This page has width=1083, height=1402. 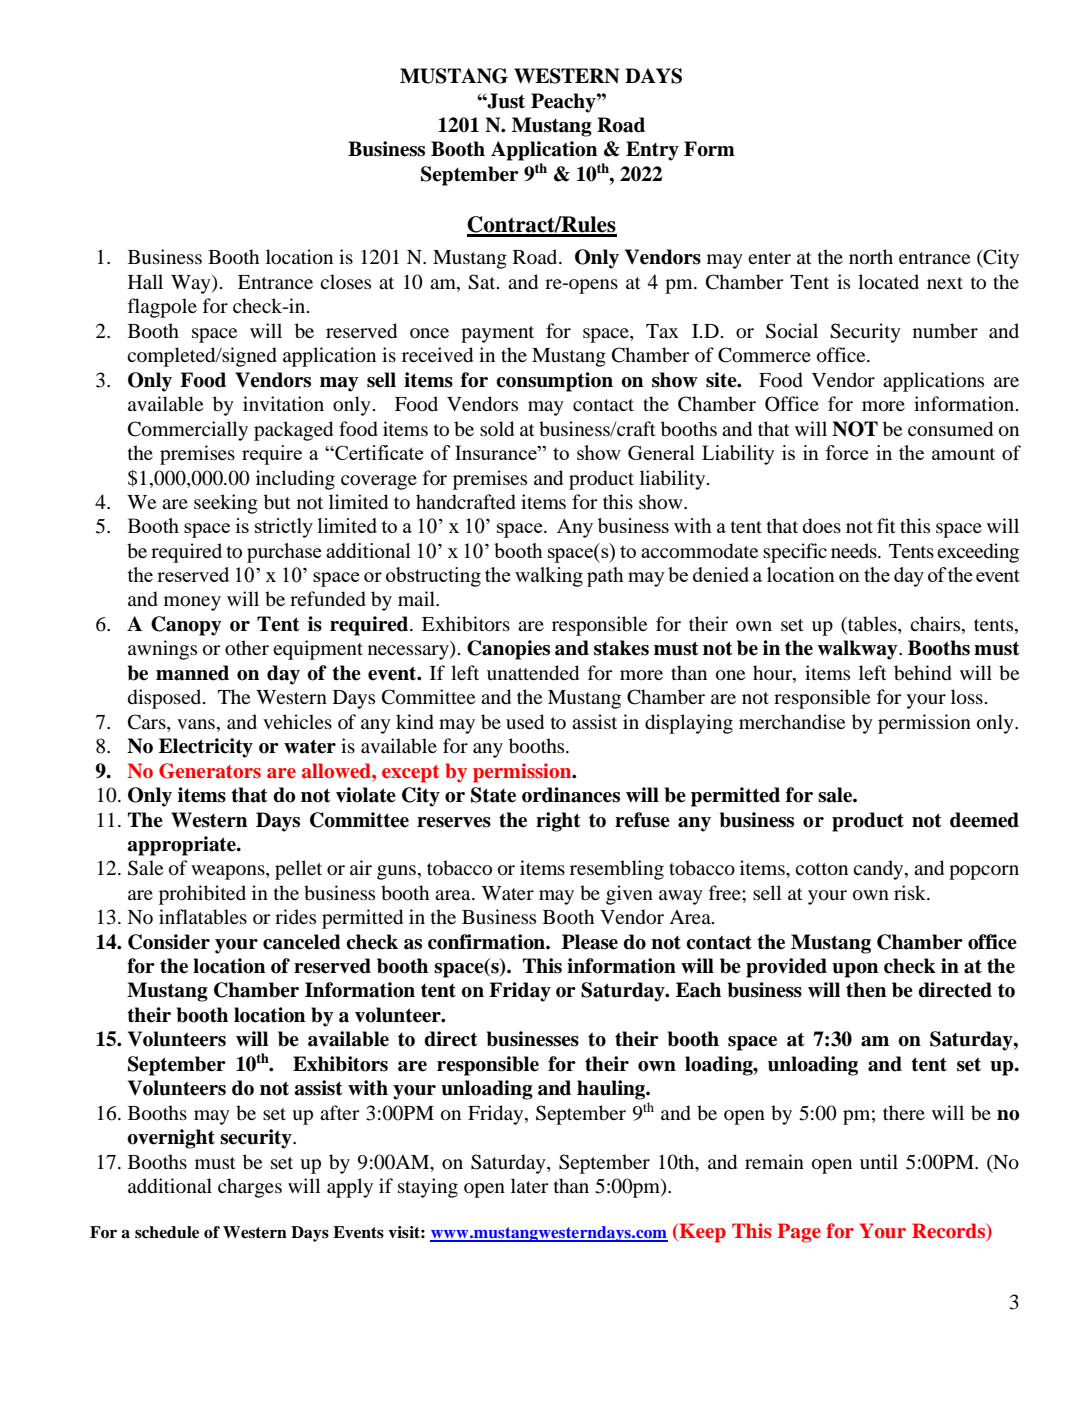 I want to click on packaged, so click(x=293, y=431).
